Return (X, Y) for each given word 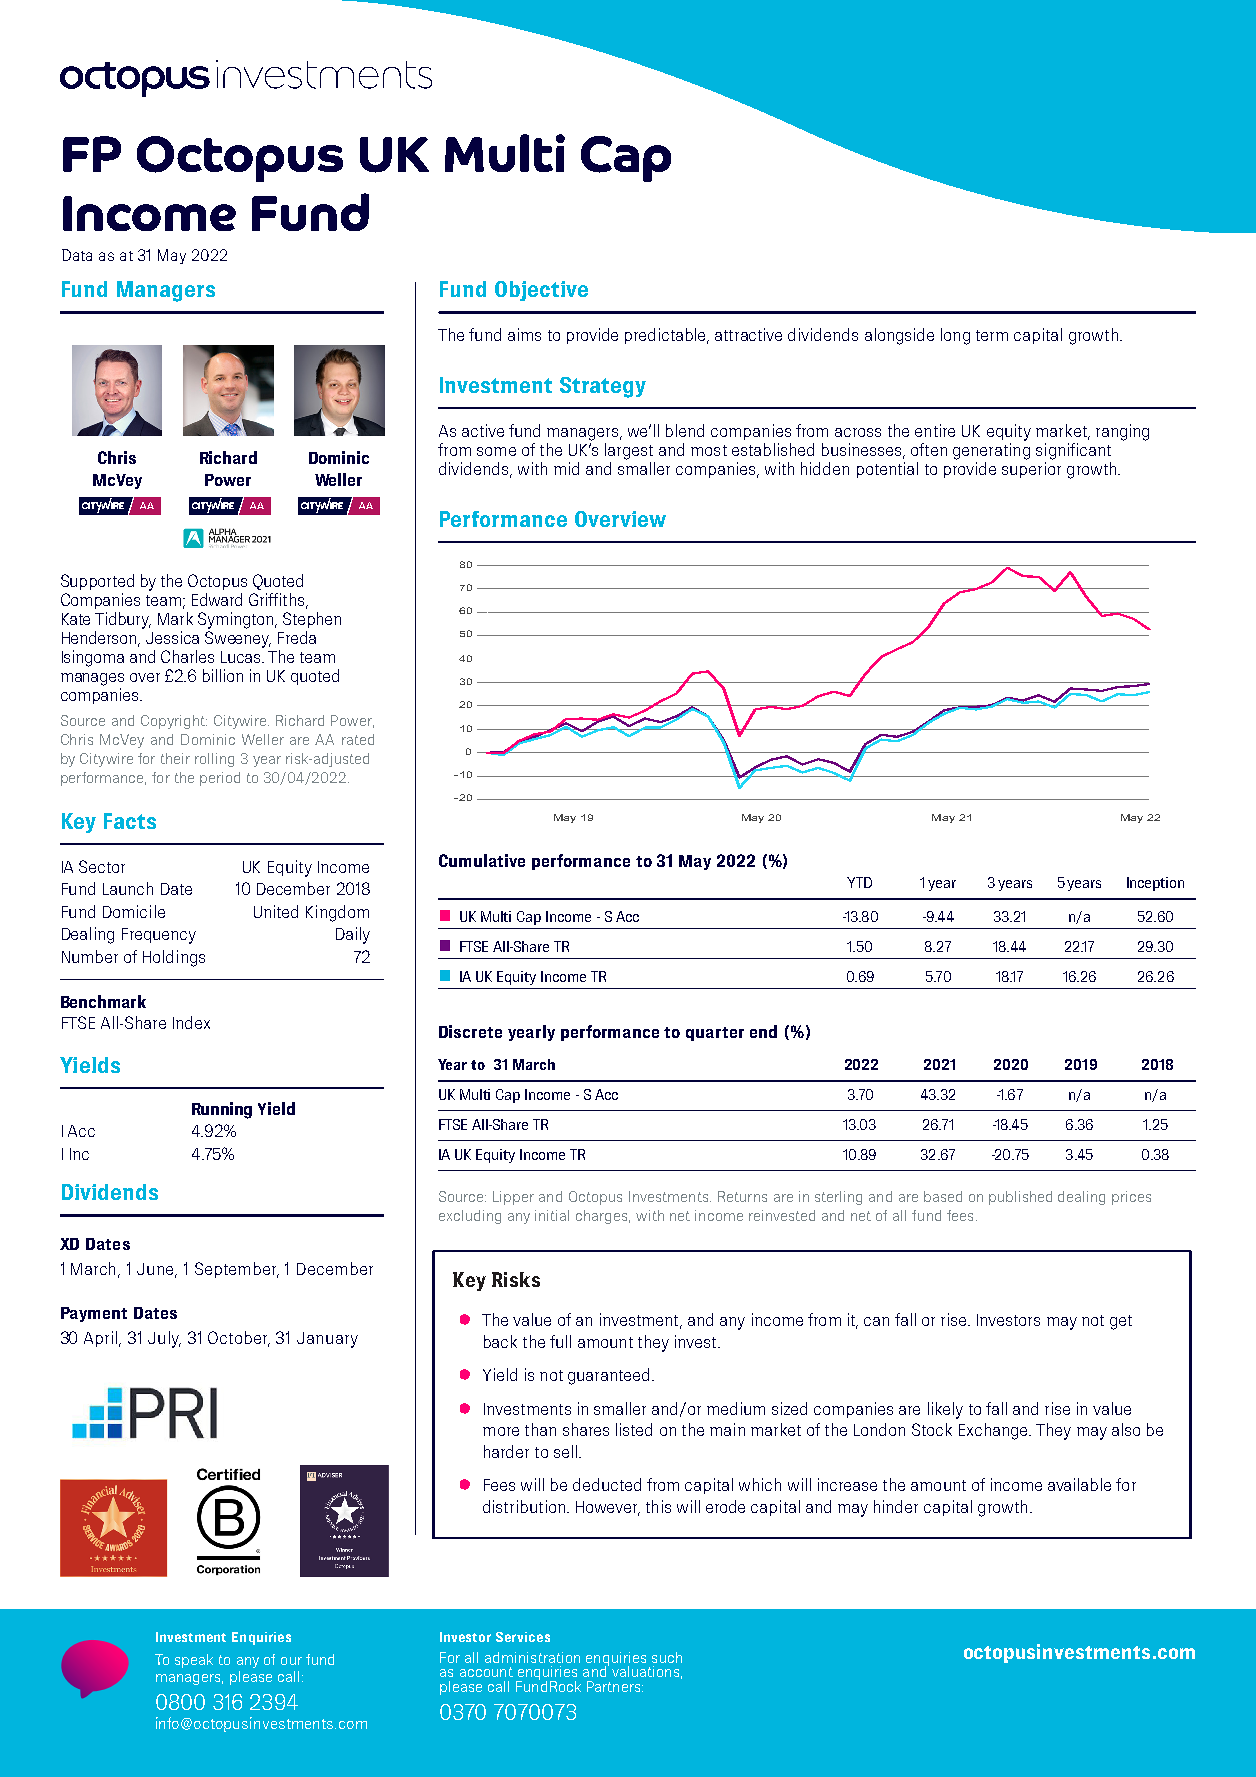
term (992, 335)
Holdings (174, 958)
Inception (1155, 884)
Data (77, 255)
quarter (715, 1034)
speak (194, 1661)
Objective (541, 291)
